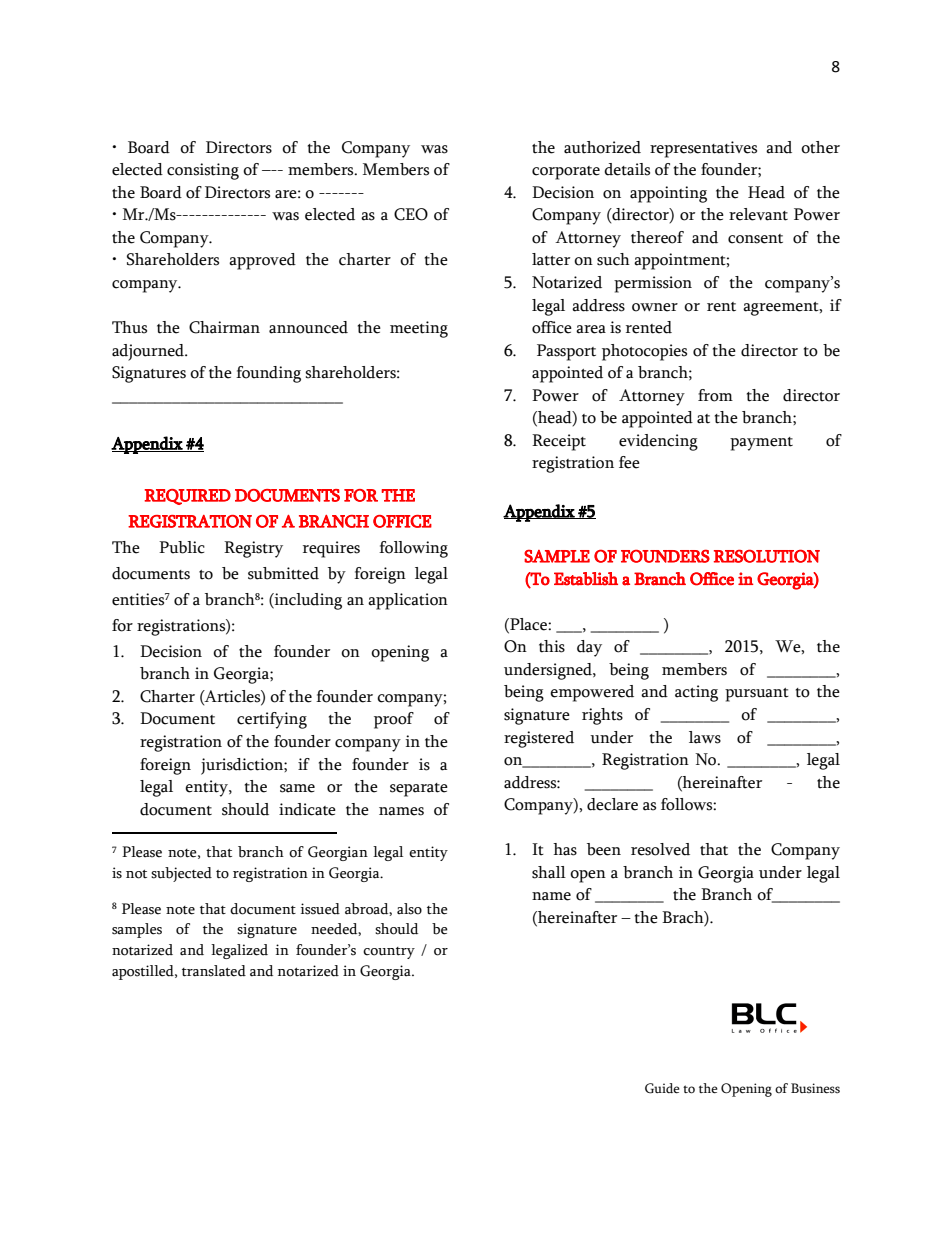  What do you see at coordinates (203, 171) in the screenshot?
I see `consisting` at bounding box center [203, 171].
